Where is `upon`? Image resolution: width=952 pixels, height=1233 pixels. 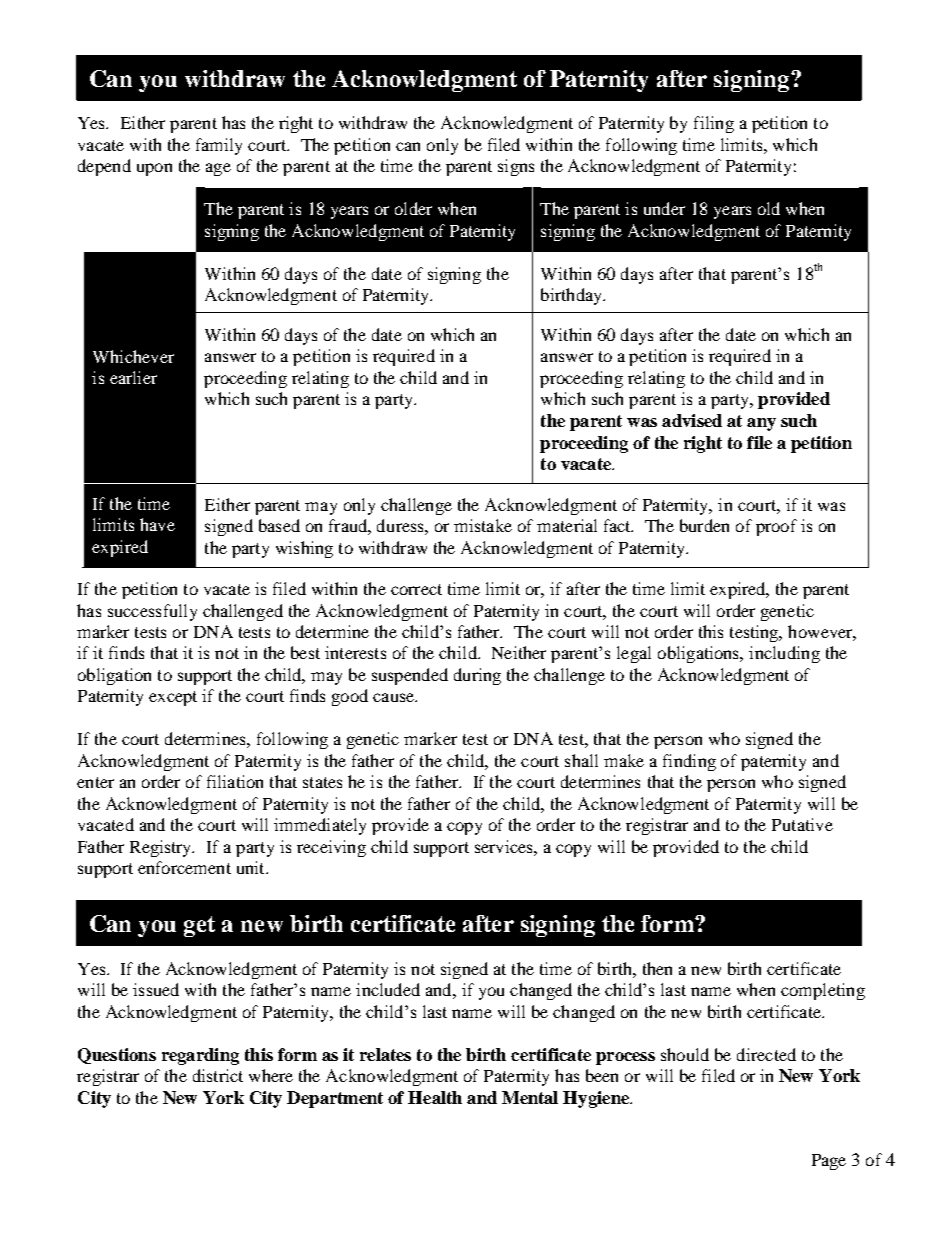 upon is located at coordinates (154, 169).
